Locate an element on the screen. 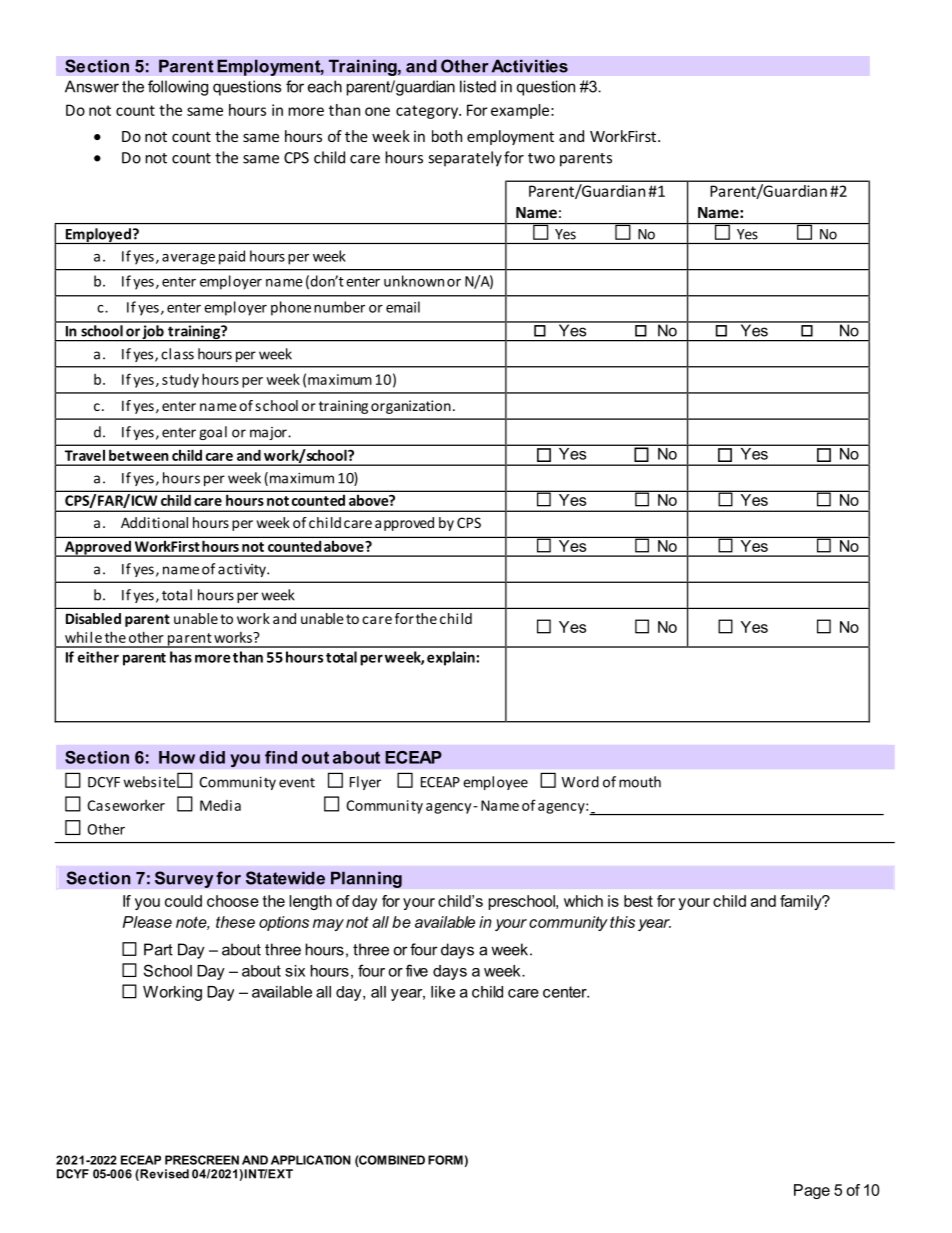  mouth is located at coordinates (640, 782).
